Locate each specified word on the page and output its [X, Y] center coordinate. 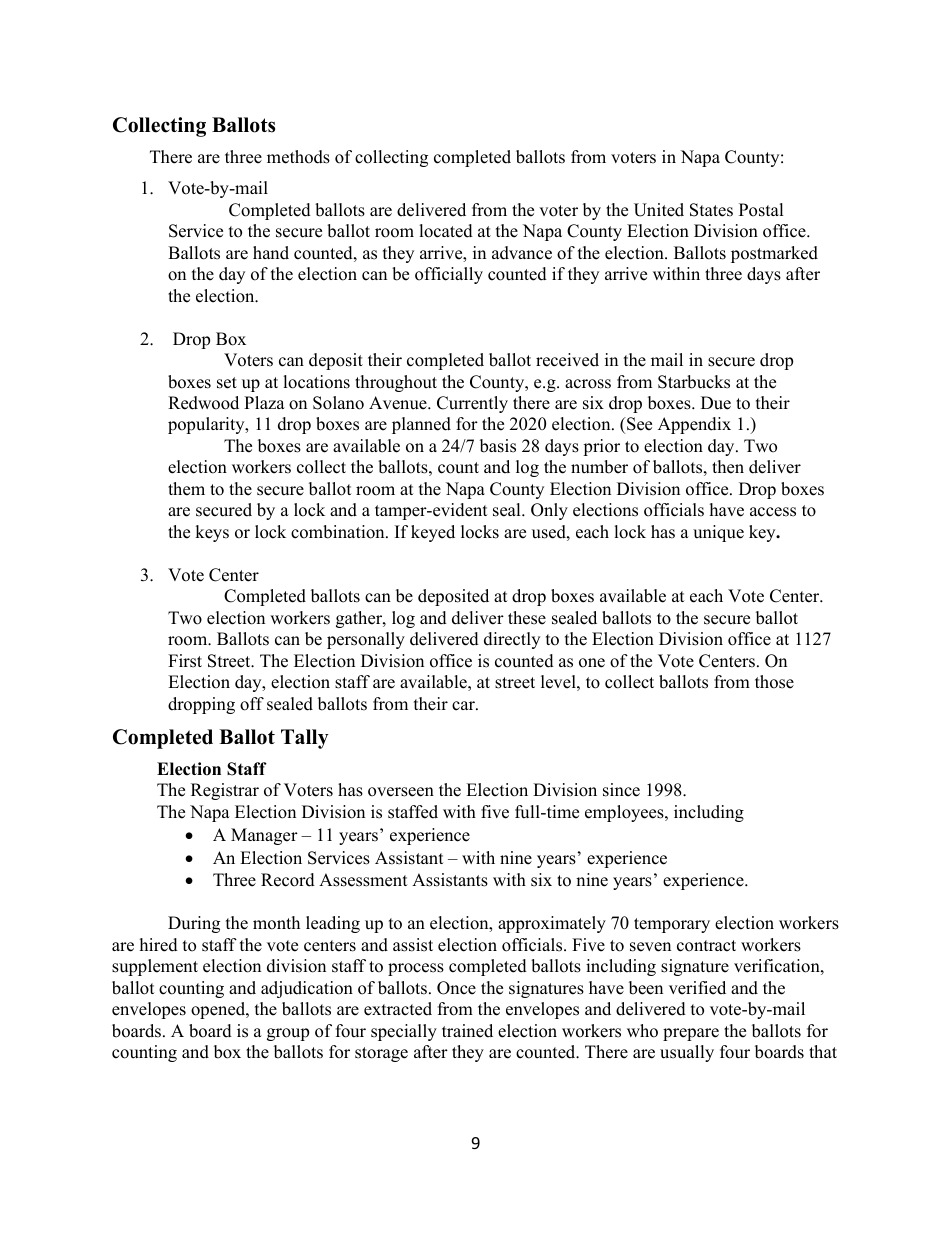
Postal [761, 210]
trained [467, 1031]
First [185, 661]
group [288, 1034]
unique [718, 533]
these [527, 618]
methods [298, 157]
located [446, 231]
